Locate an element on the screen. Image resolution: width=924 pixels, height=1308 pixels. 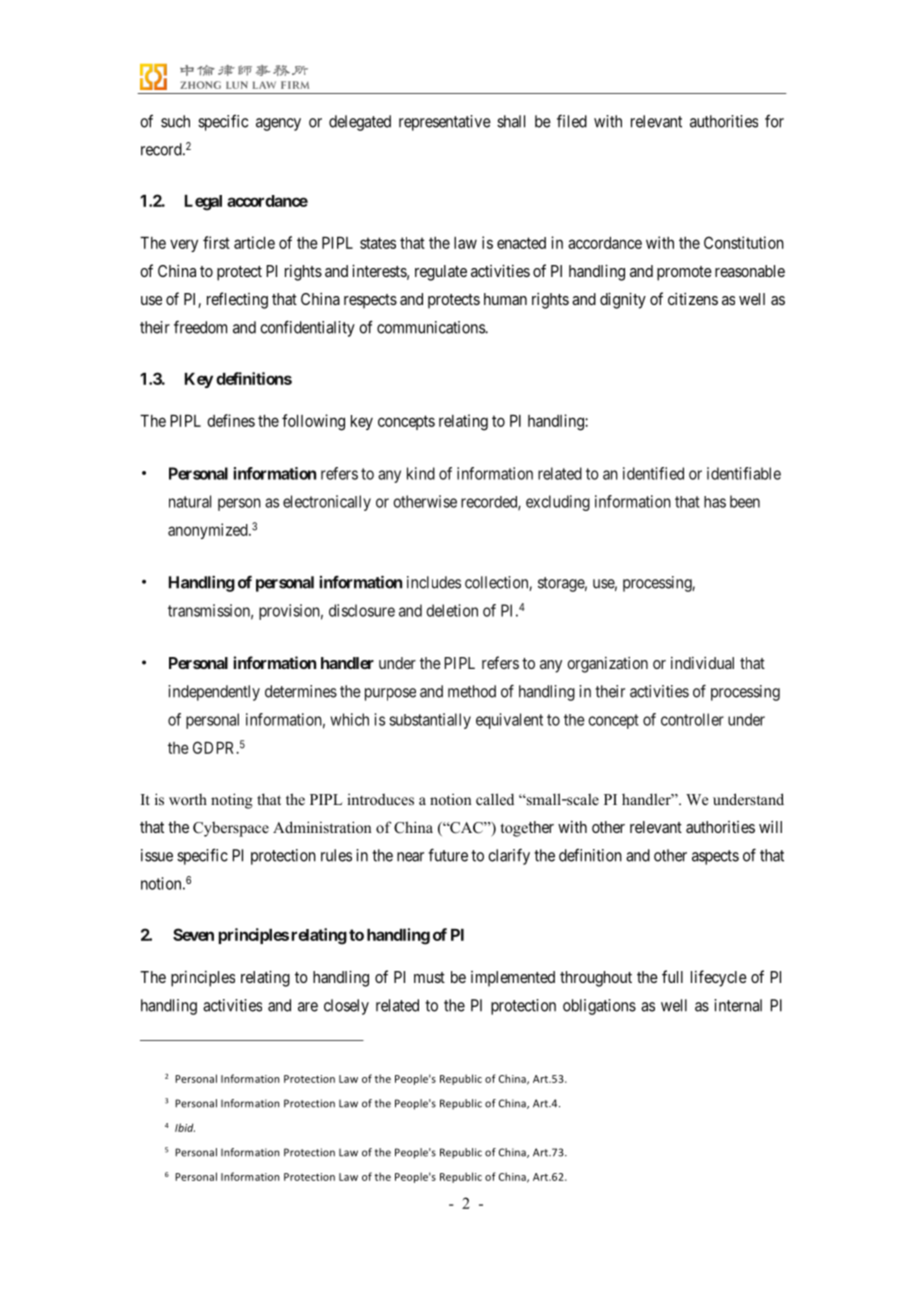
independently is located at coordinates (214, 693).
